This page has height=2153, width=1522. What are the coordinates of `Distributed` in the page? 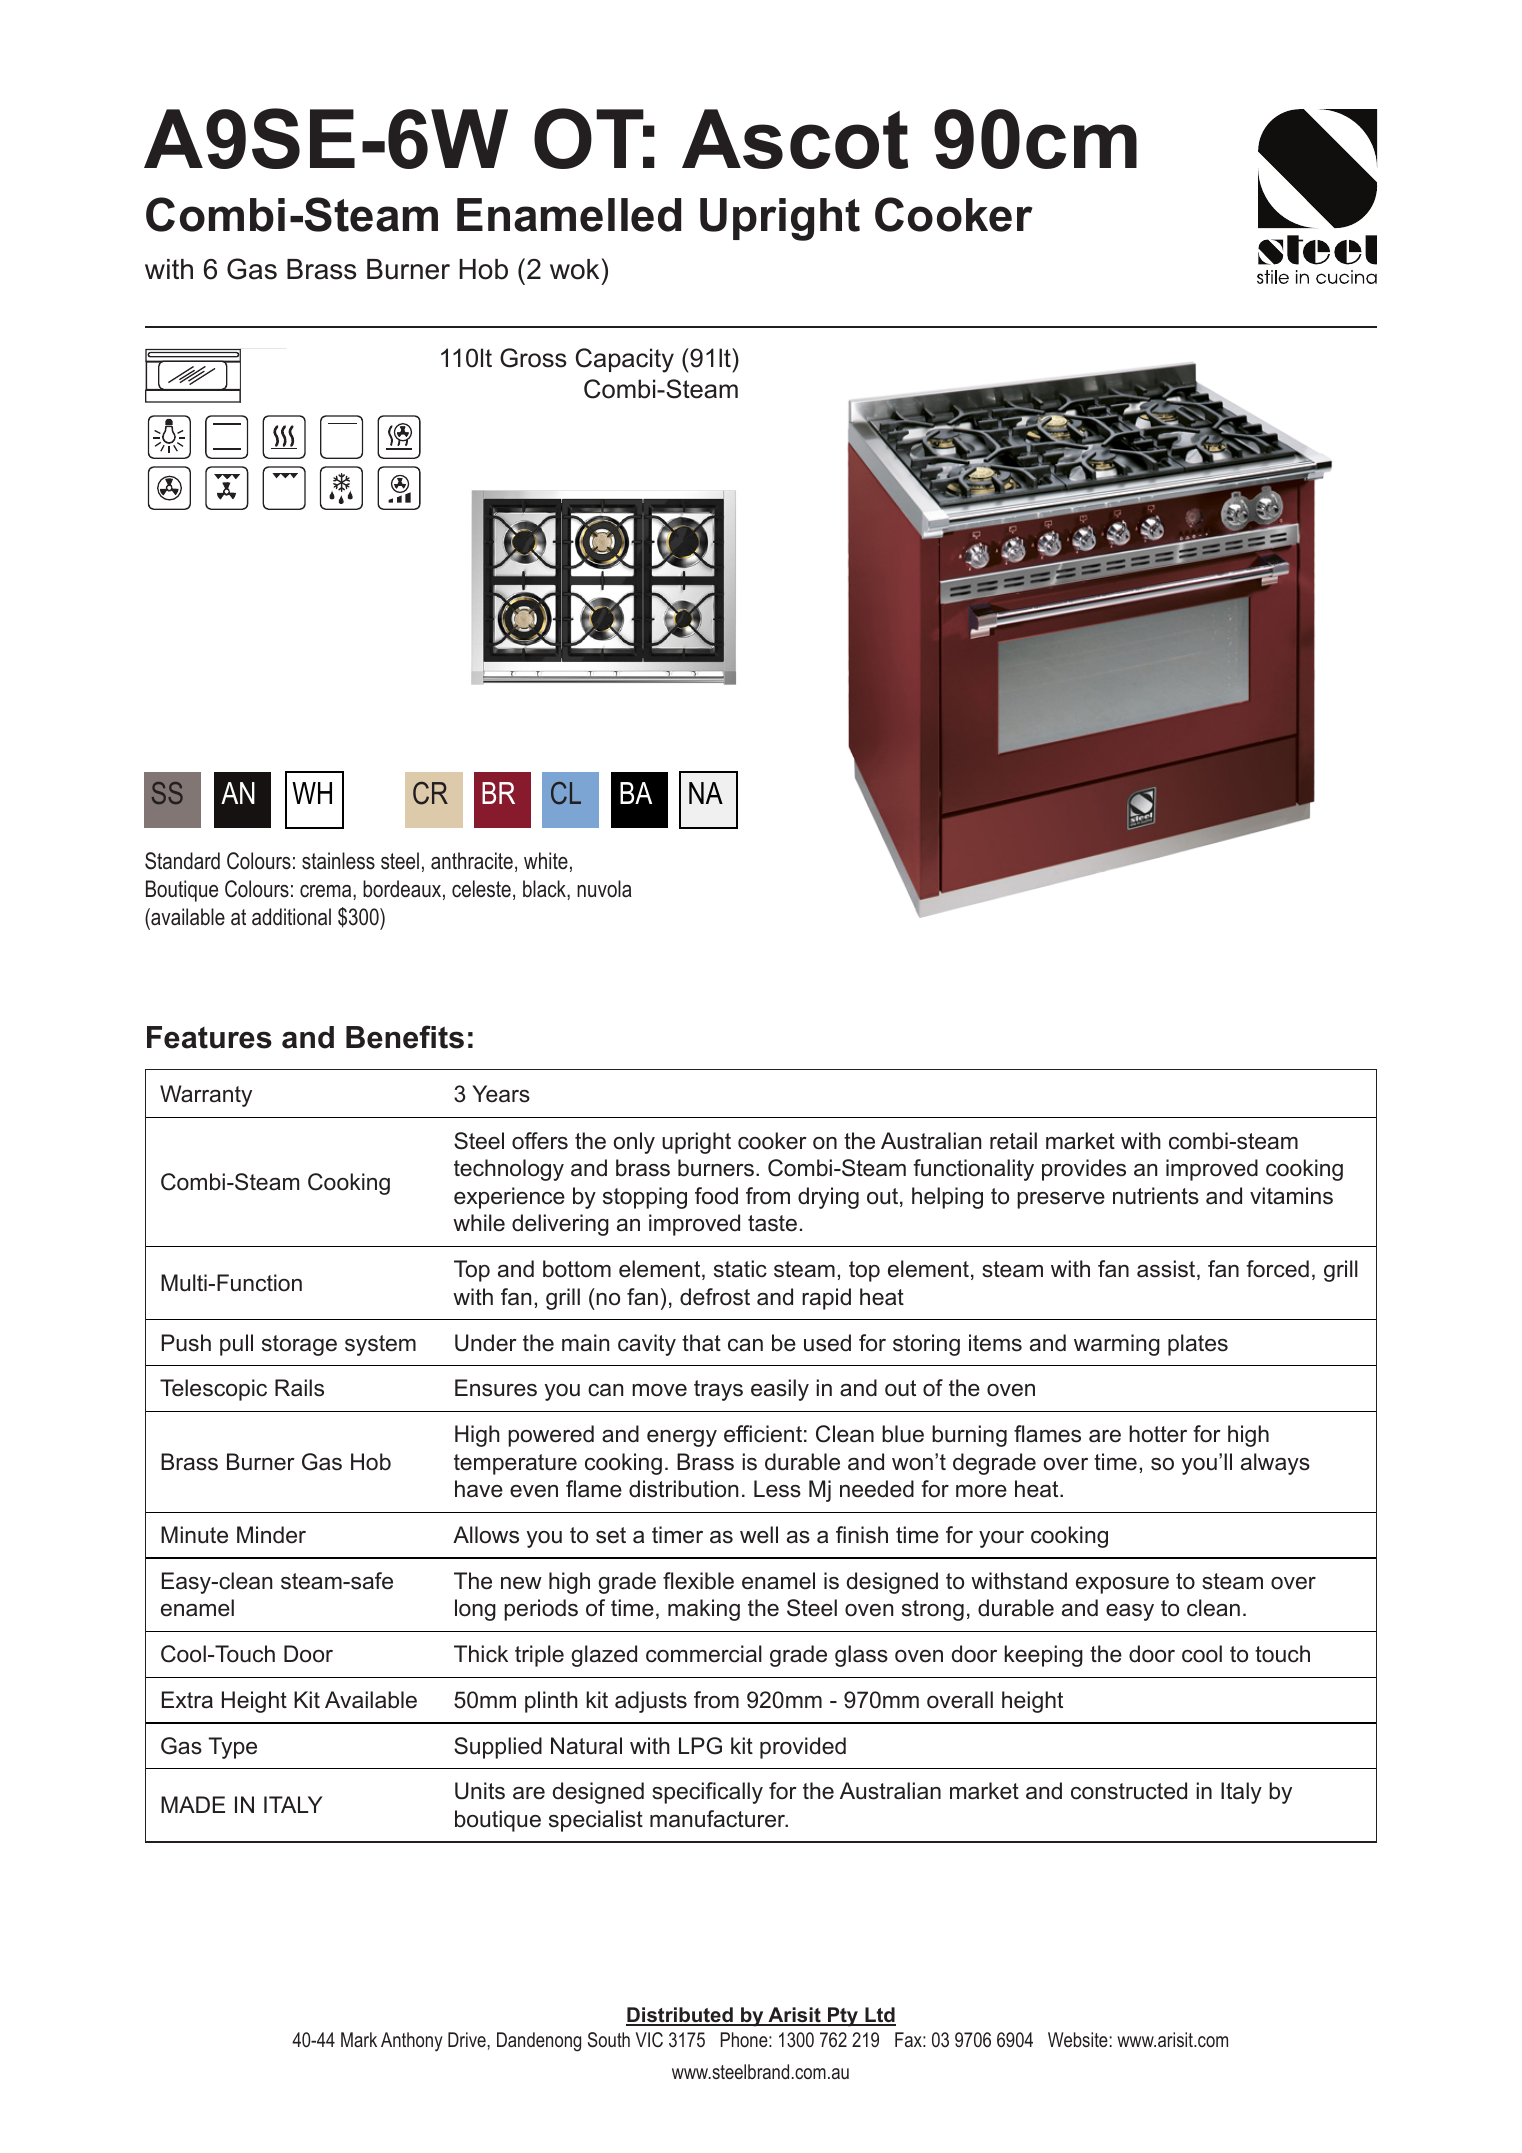 It's located at (680, 2016).
